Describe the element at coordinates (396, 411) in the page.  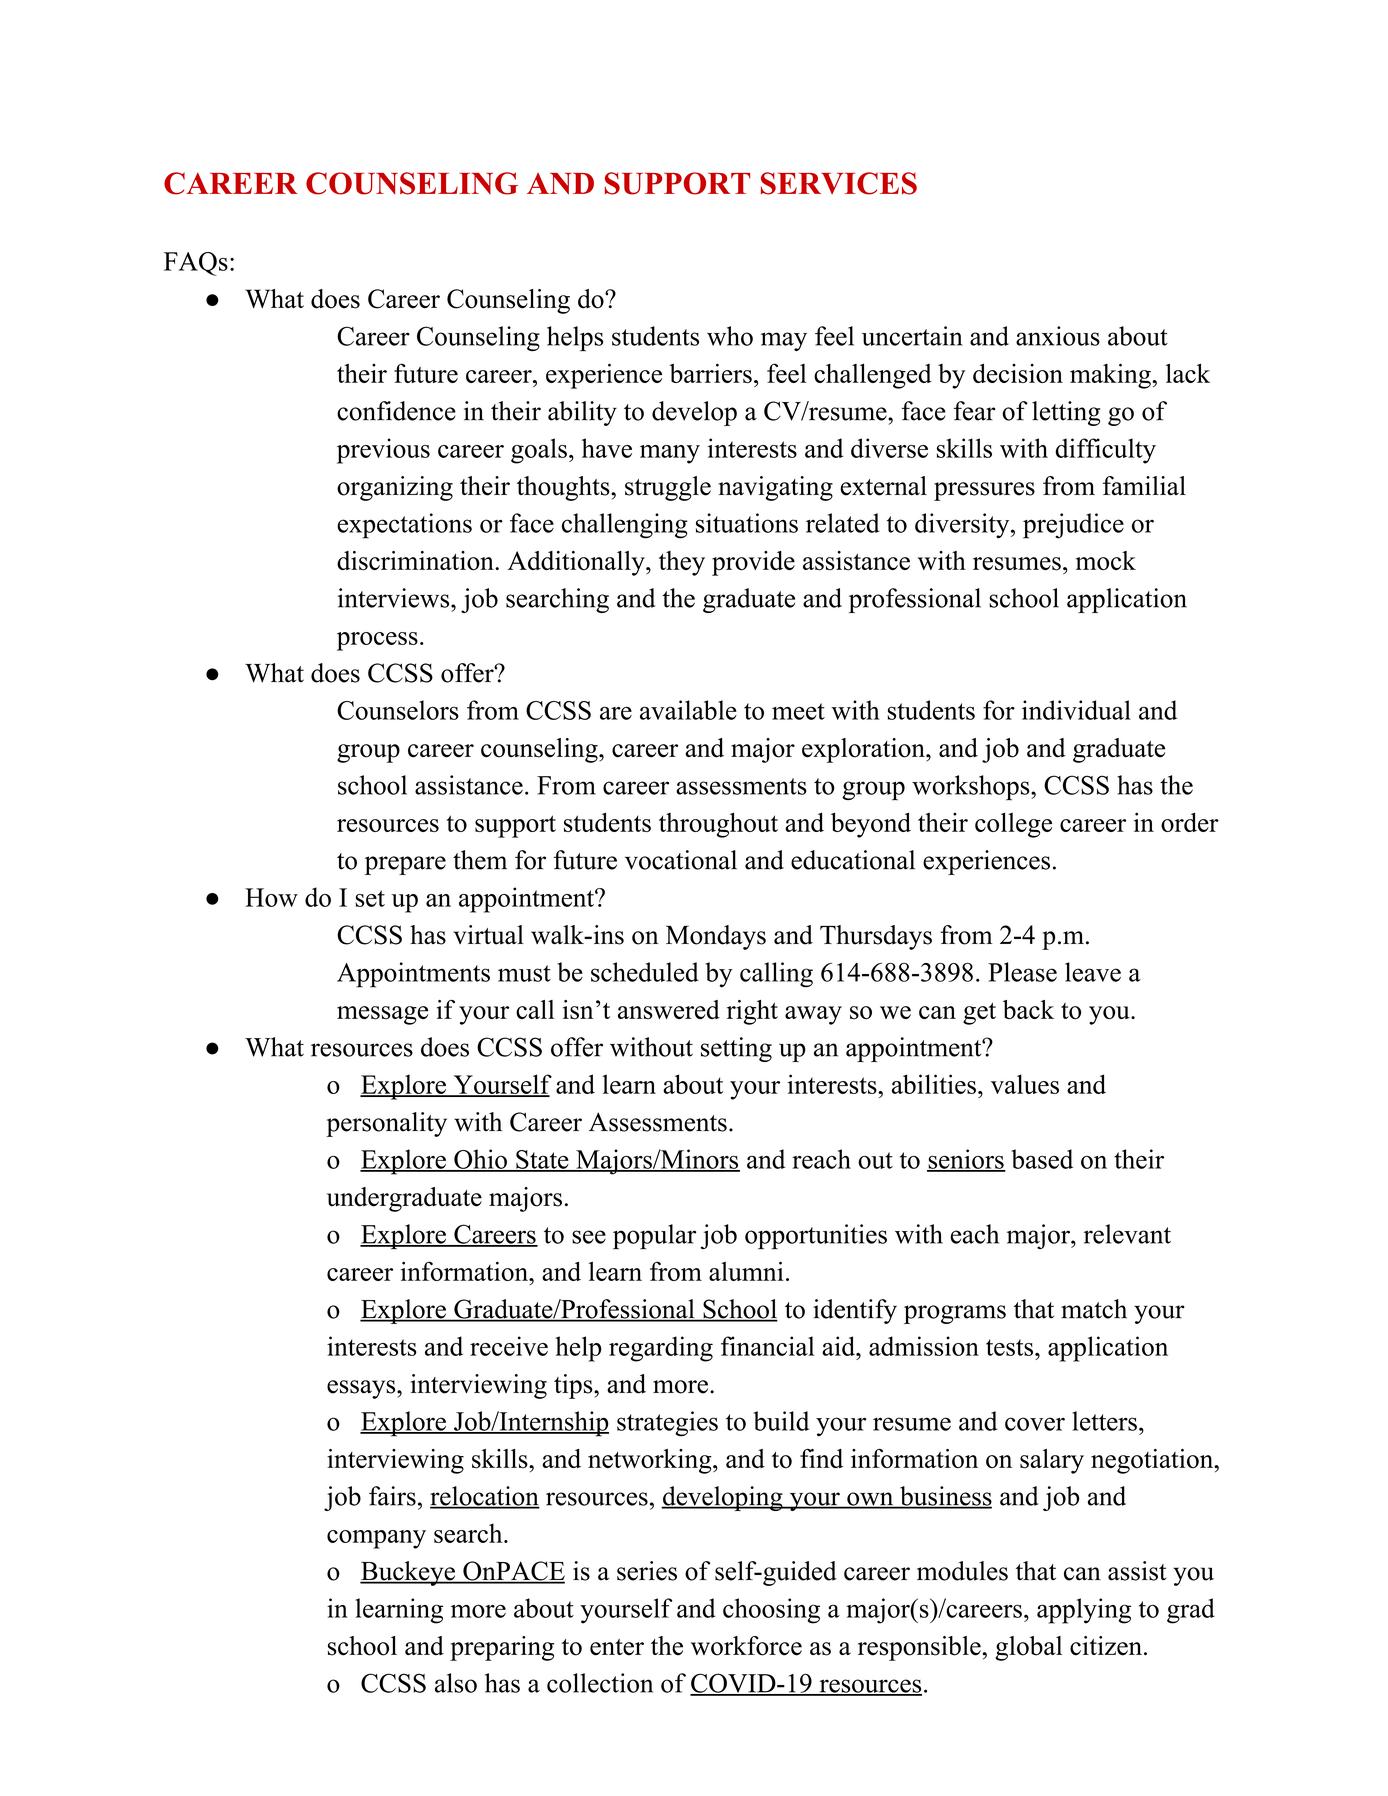
I see `confidence` at that location.
